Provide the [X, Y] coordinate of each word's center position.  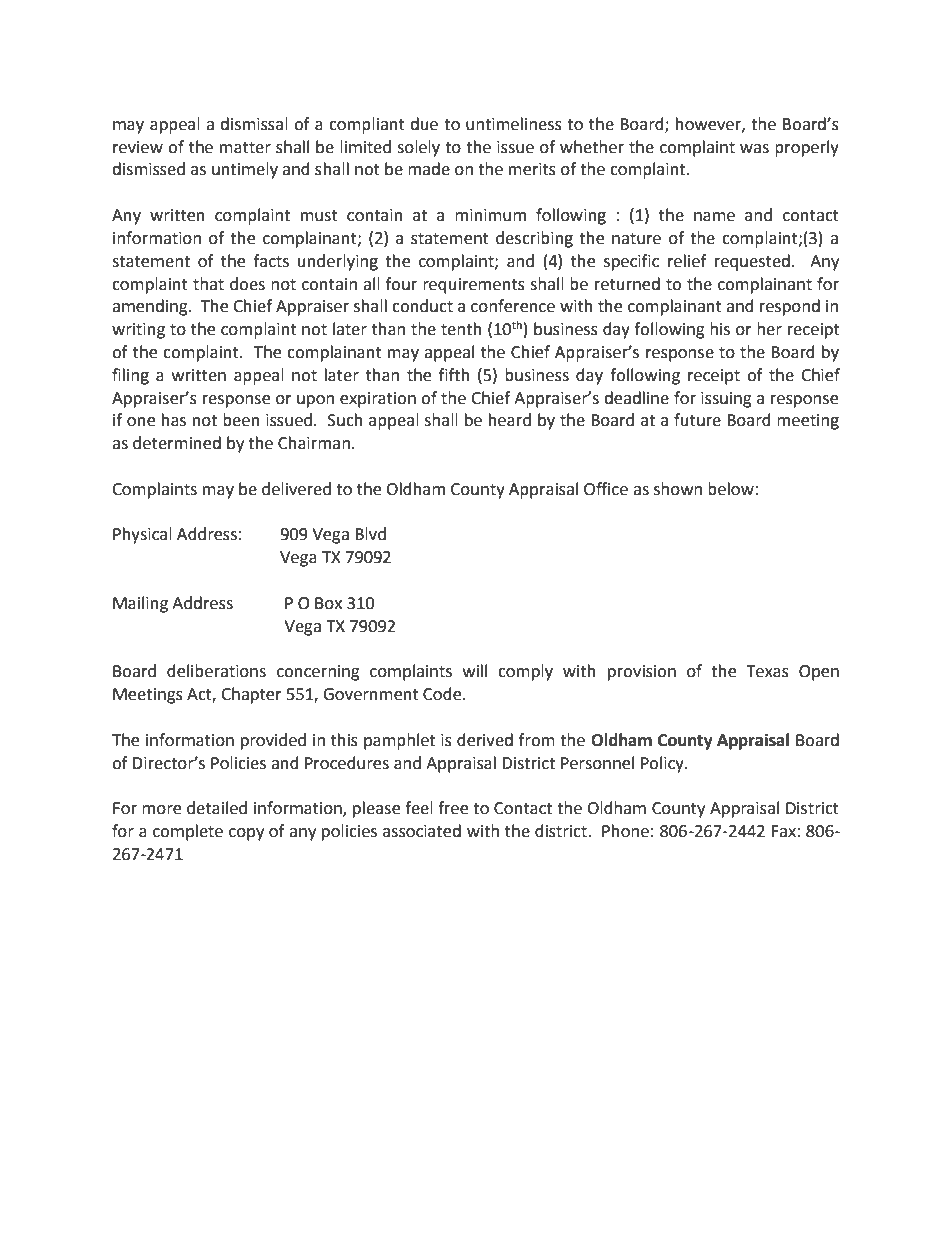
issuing [726, 400]
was [754, 149]
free [453, 808]
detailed [217, 808]
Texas [767, 671]
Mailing [140, 604]
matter [245, 148]
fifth [454, 375]
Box [328, 603]
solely [418, 148]
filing [130, 376]
